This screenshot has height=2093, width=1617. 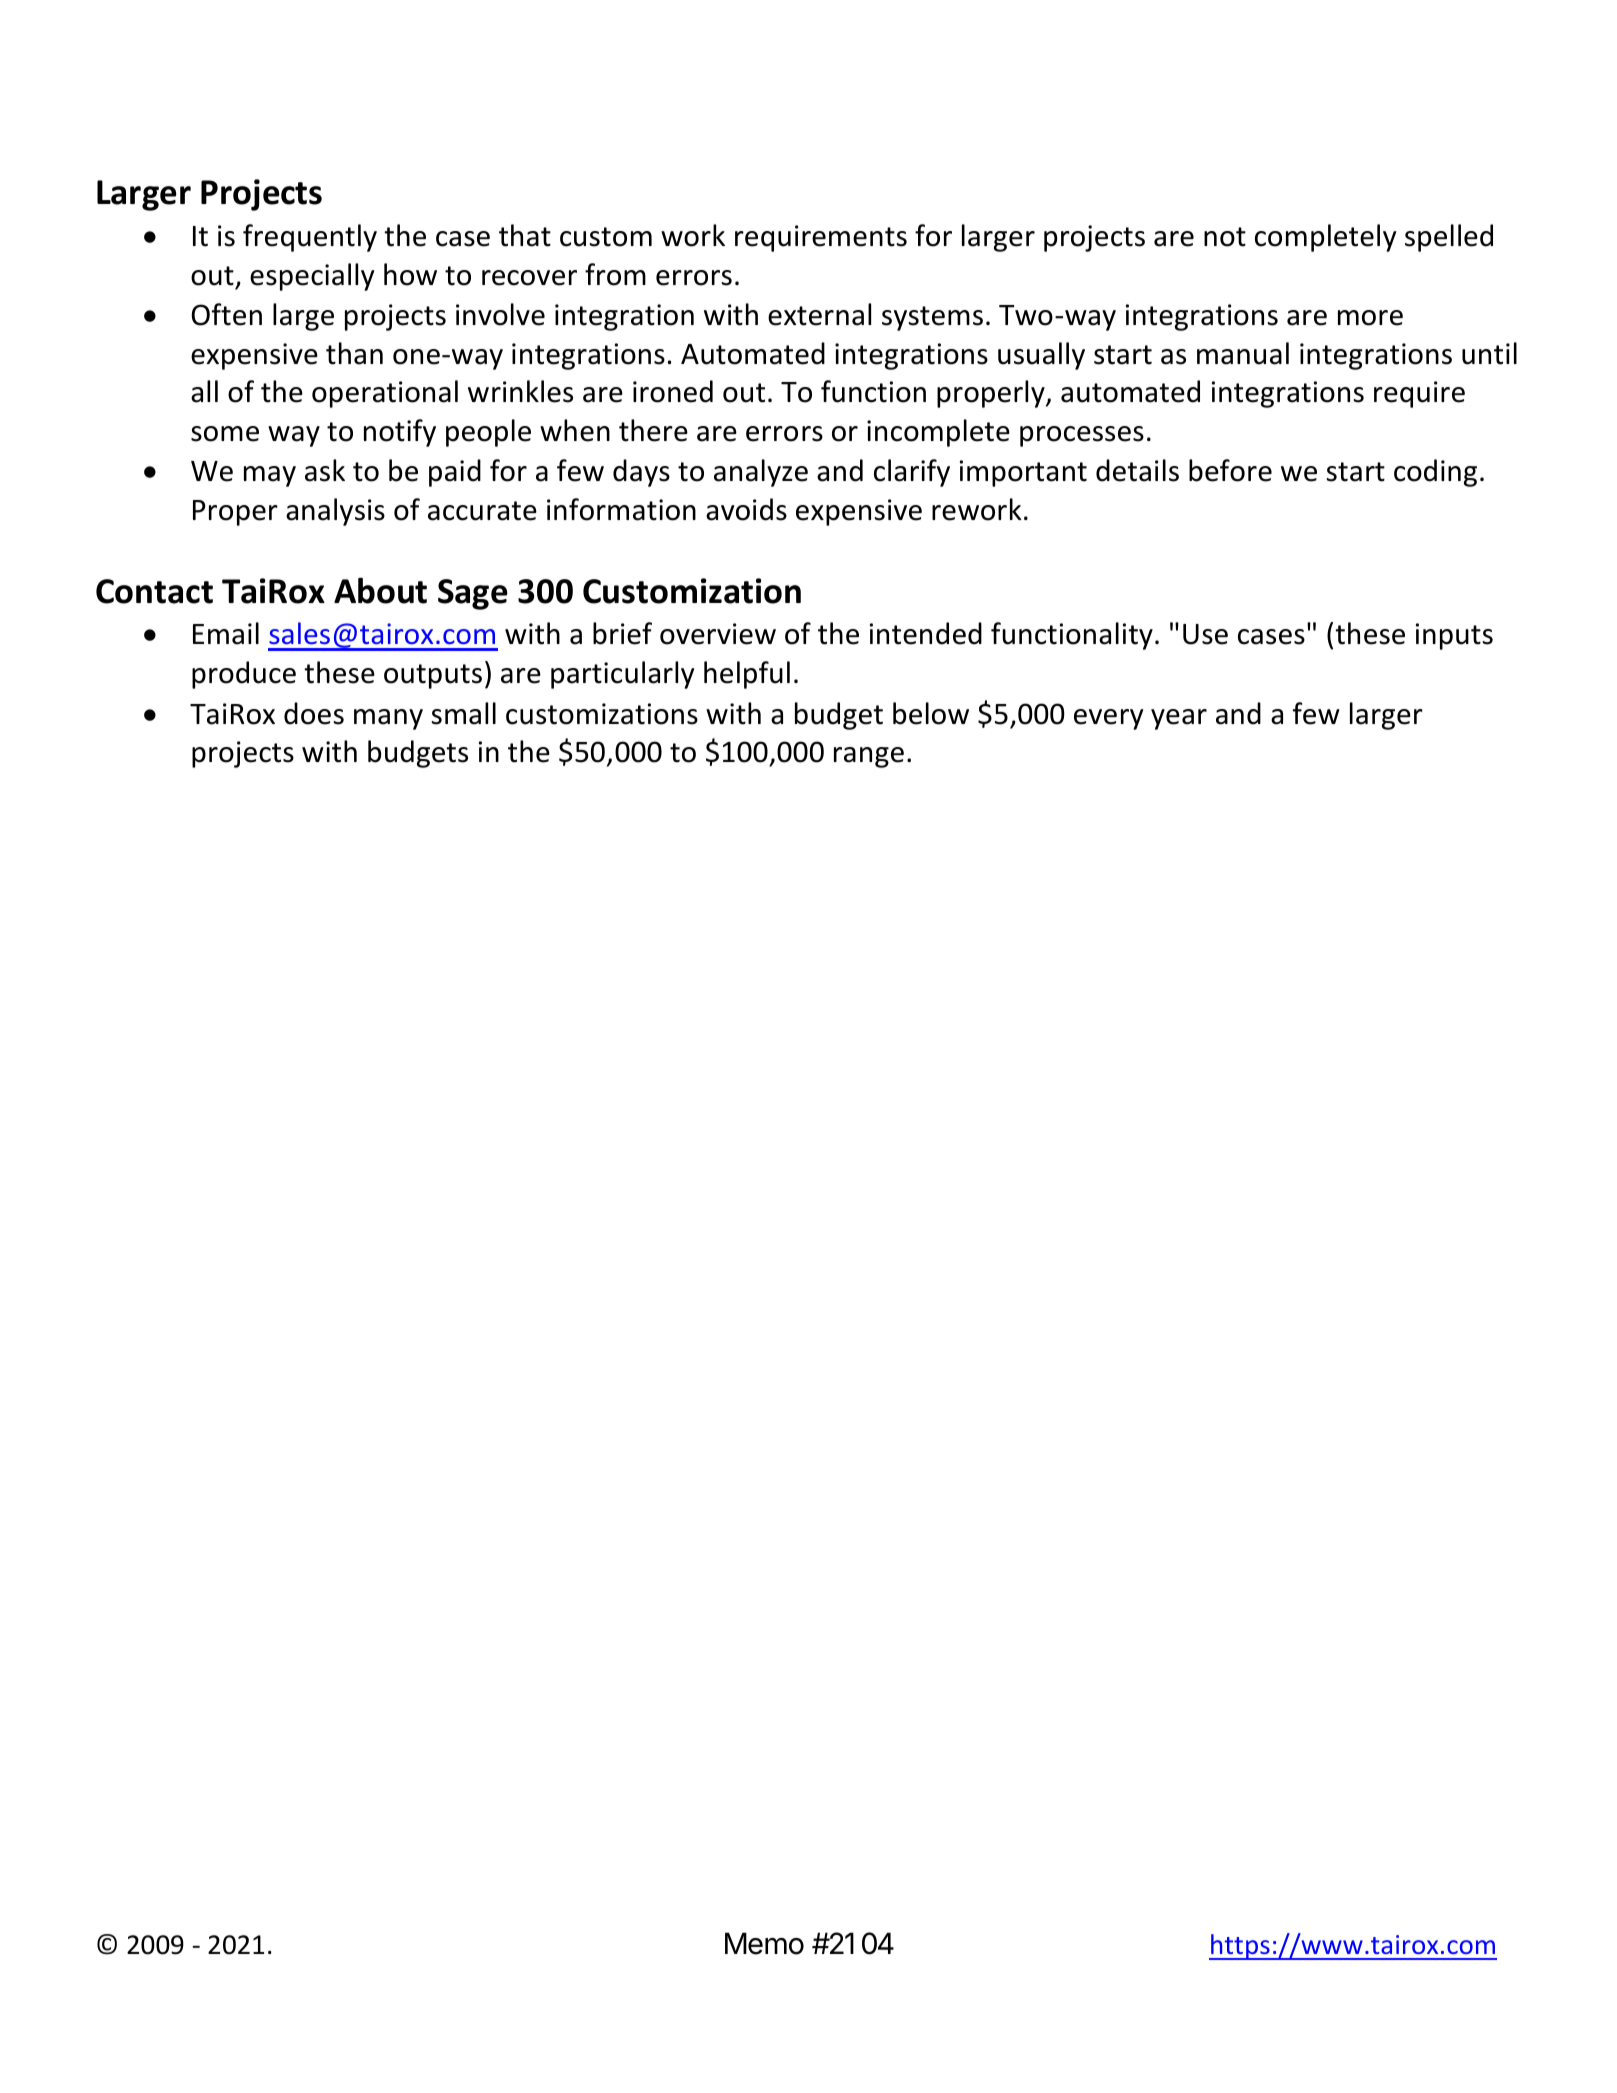 What do you see at coordinates (463, 713) in the screenshot?
I see `small` at bounding box center [463, 713].
